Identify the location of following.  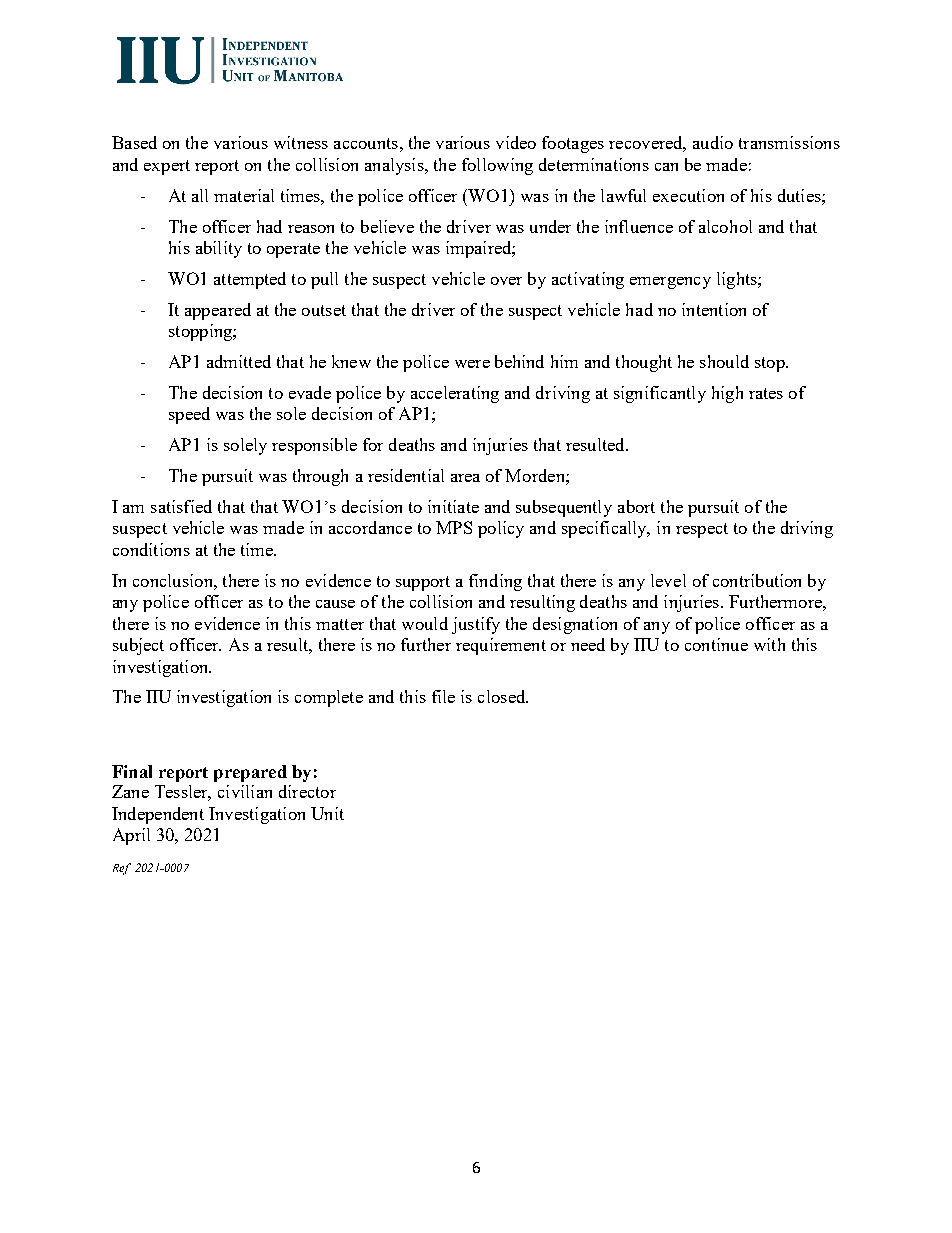
(497, 166).
